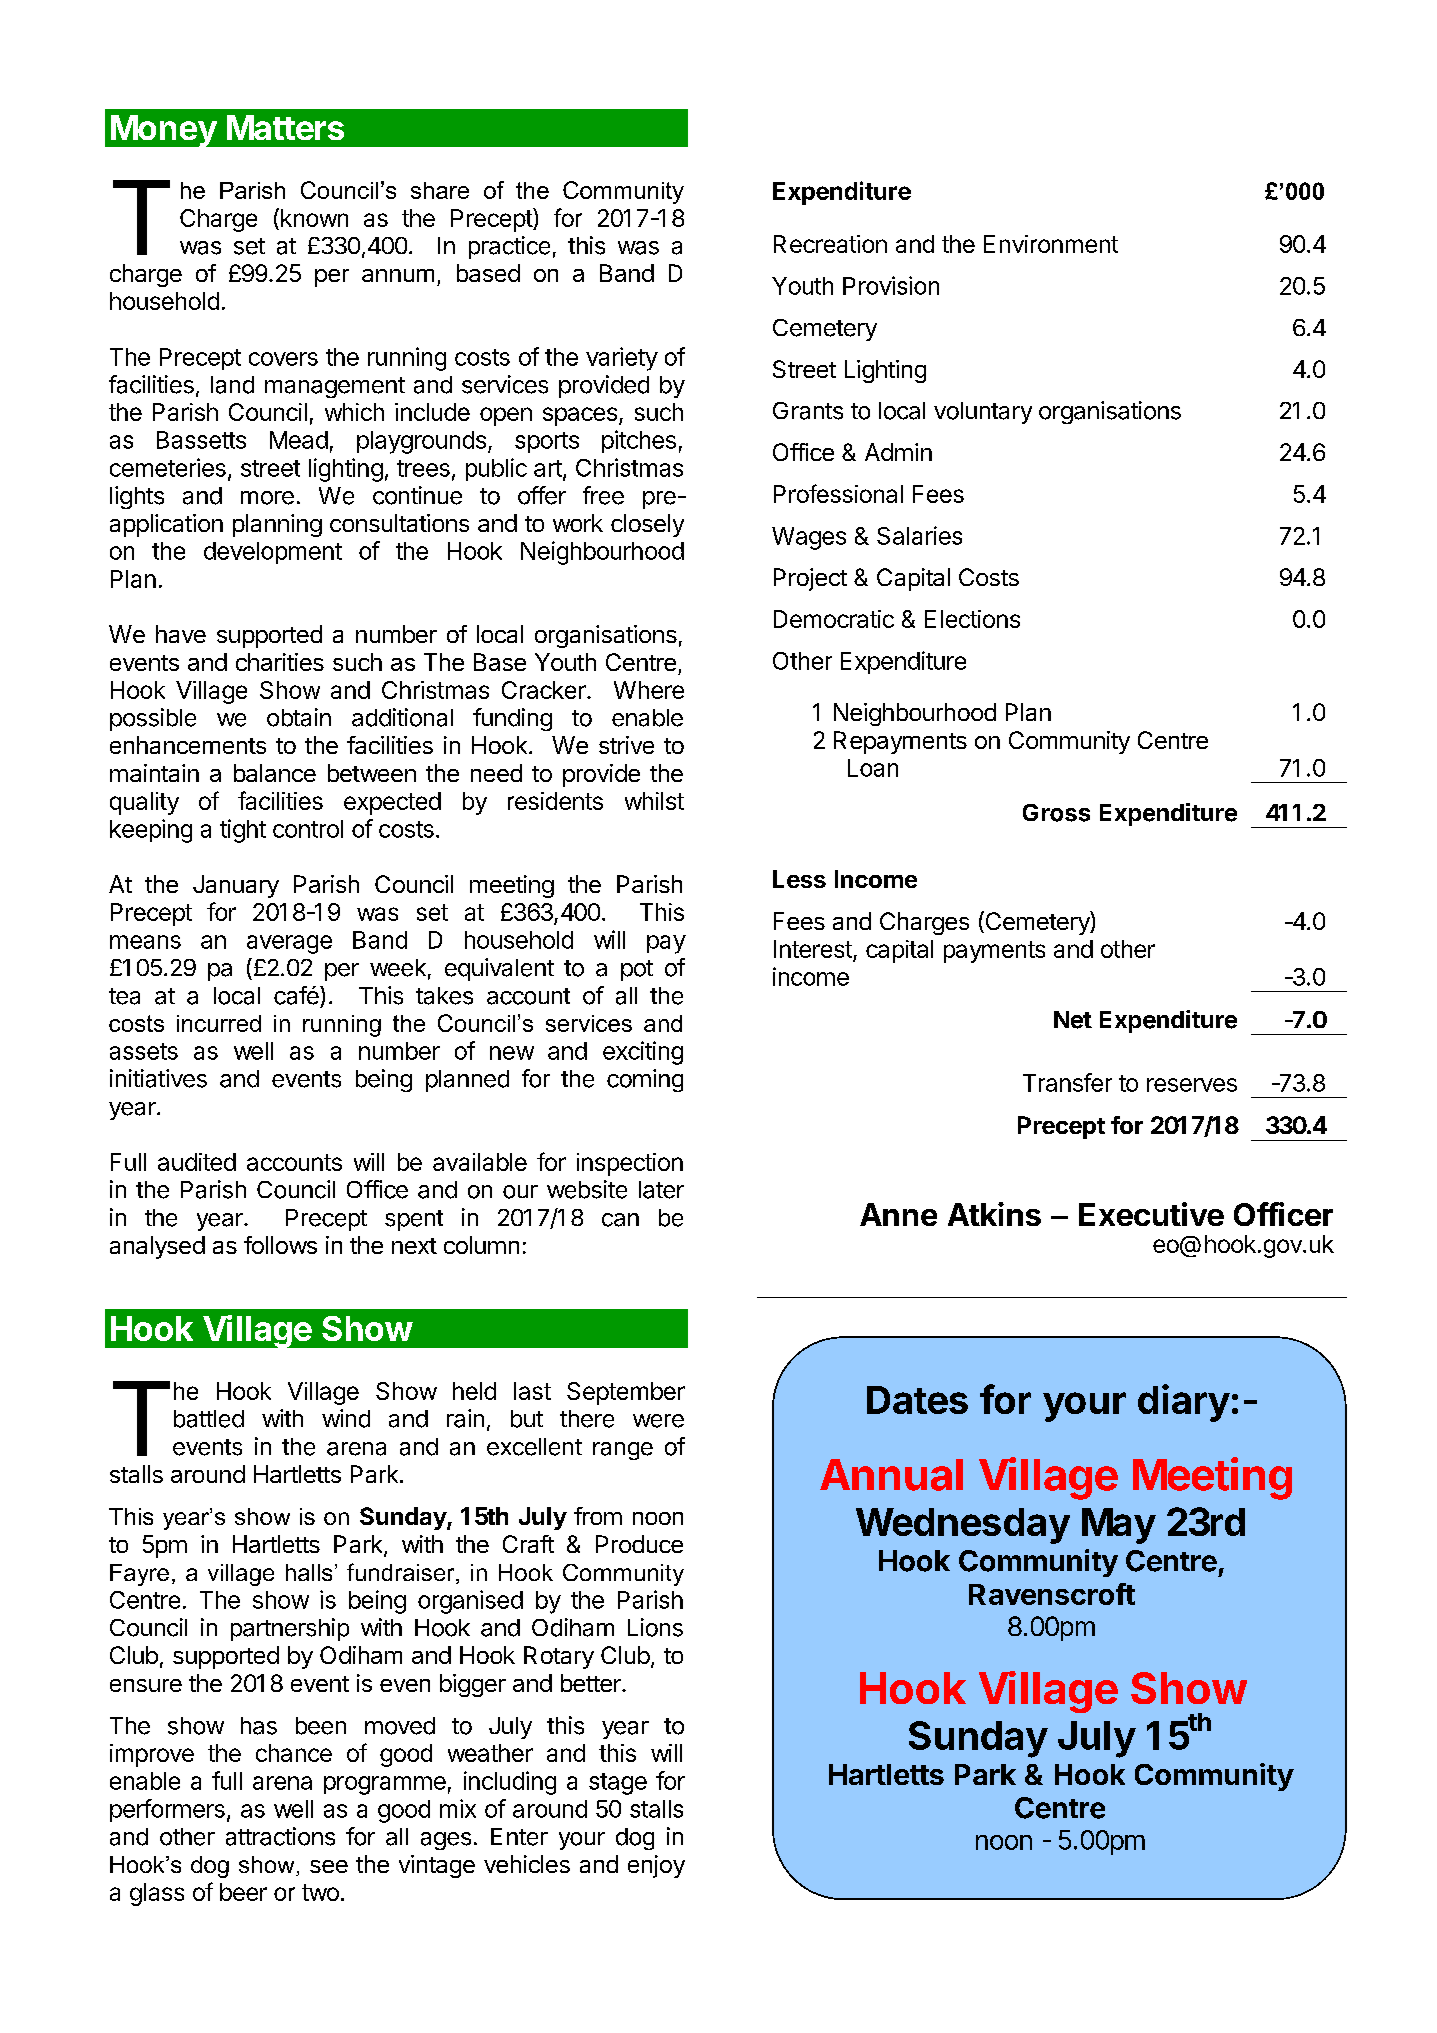 This screenshot has height=2033, width=1437. What do you see at coordinates (243, 831) in the screenshot?
I see `tight` at bounding box center [243, 831].
